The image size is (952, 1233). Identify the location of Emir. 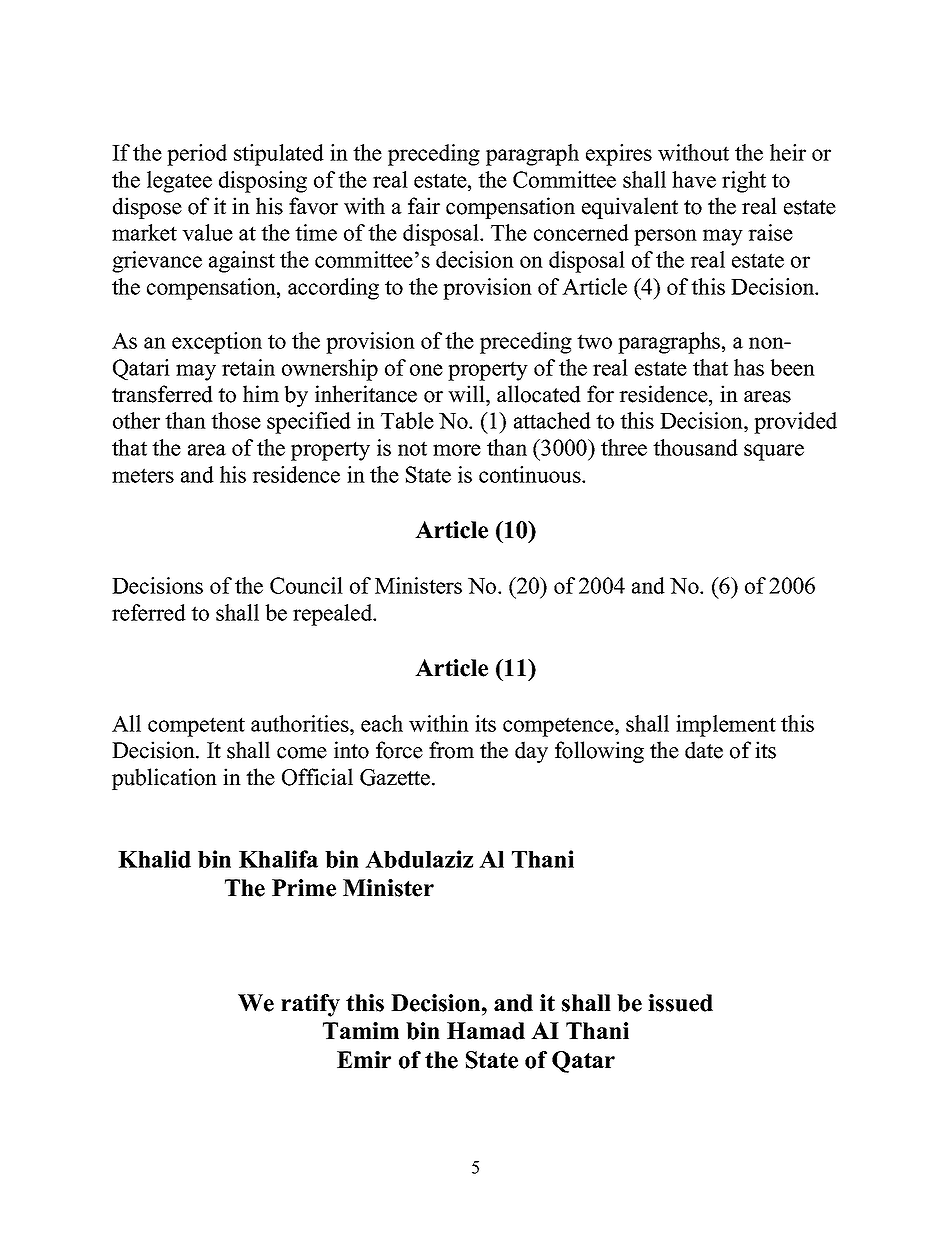
(364, 1059).
